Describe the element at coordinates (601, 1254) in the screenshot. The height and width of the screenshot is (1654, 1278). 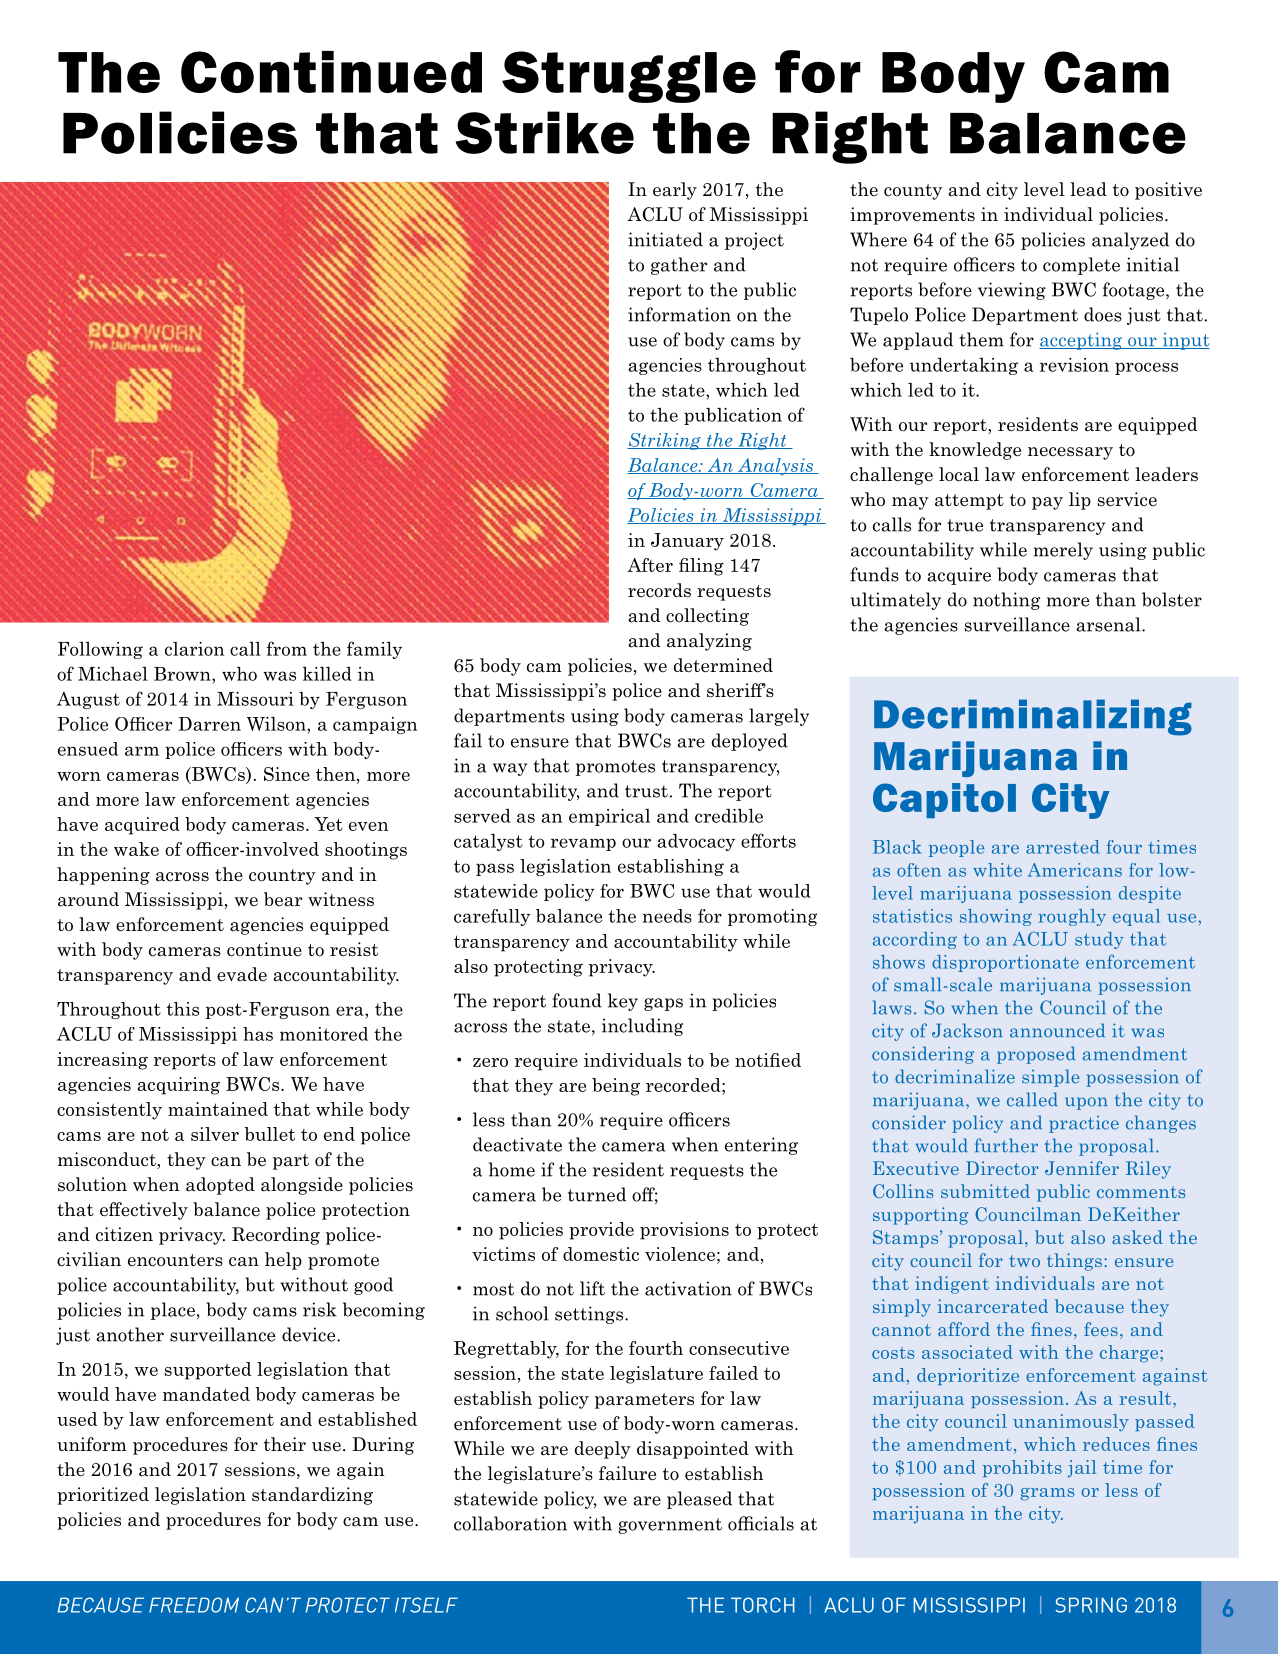
I see `domestic` at that location.
